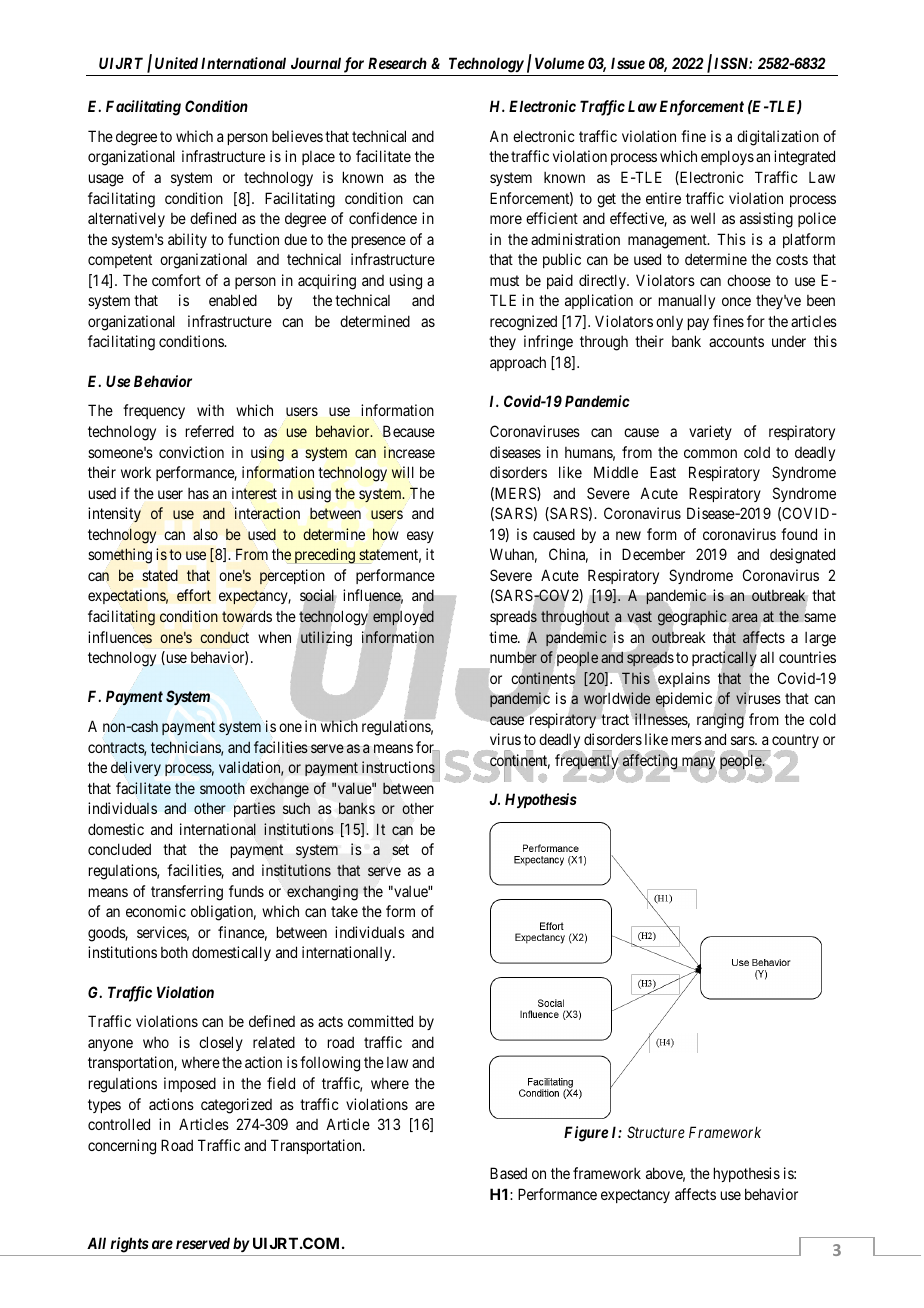 This screenshot has height=1308, width=924. I want to click on digitalization, so click(778, 138).
